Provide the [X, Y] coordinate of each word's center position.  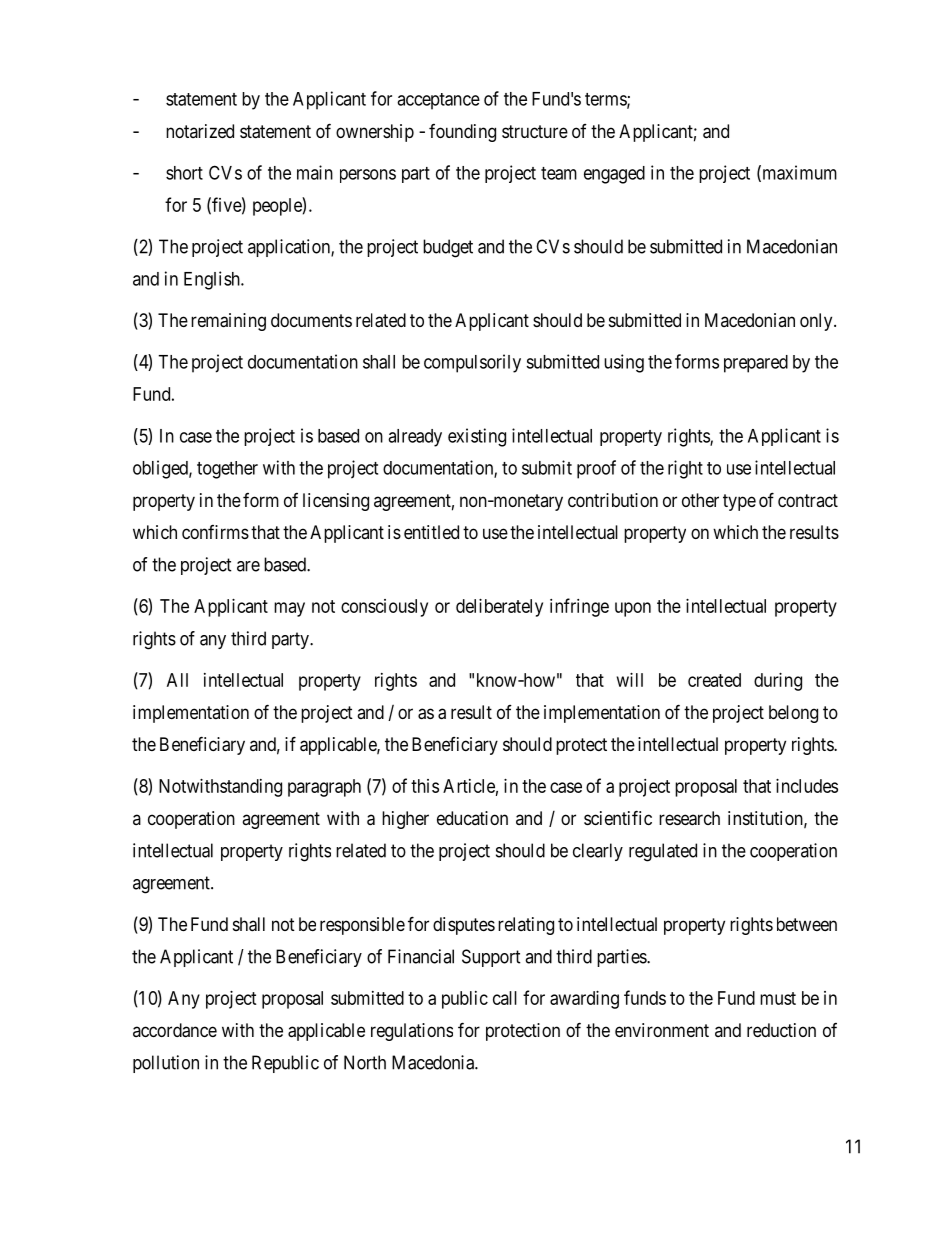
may [289, 609]
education [472, 818]
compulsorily [472, 363]
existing [477, 437]
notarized [200, 131]
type [739, 502]
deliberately [499, 608]
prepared [756, 364]
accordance [175, 1030]
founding [462, 133]
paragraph [324, 788]
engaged [614, 175]
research [689, 818]
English [213, 280]
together [227, 470]
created [714, 680]
